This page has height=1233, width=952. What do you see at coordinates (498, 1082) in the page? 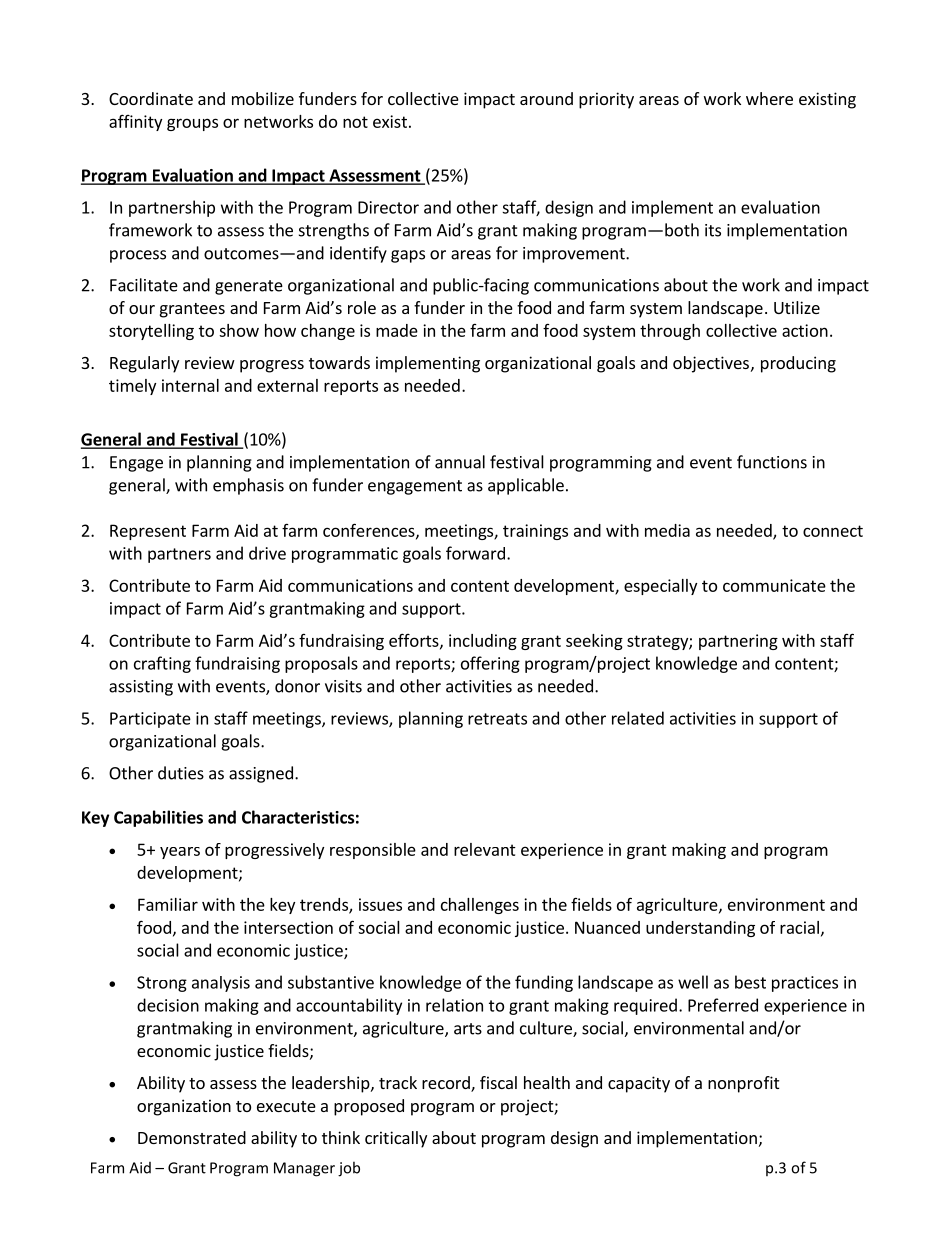
I see `fiscal` at bounding box center [498, 1082].
